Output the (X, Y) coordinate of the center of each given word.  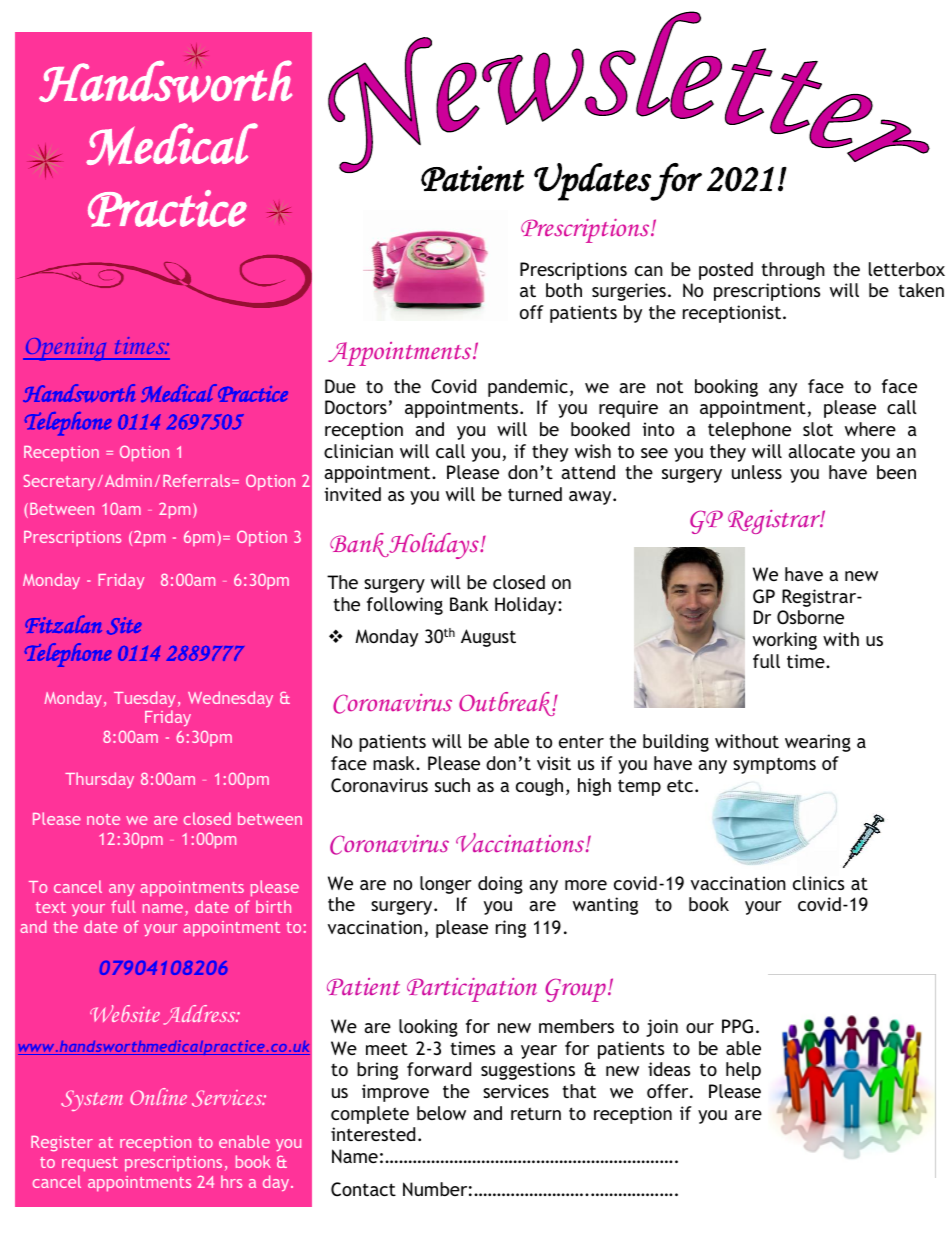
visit (554, 763)
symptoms (774, 765)
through (793, 271)
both (564, 290)
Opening (66, 349)
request (90, 1164)
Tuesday (144, 699)
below (441, 1113)
